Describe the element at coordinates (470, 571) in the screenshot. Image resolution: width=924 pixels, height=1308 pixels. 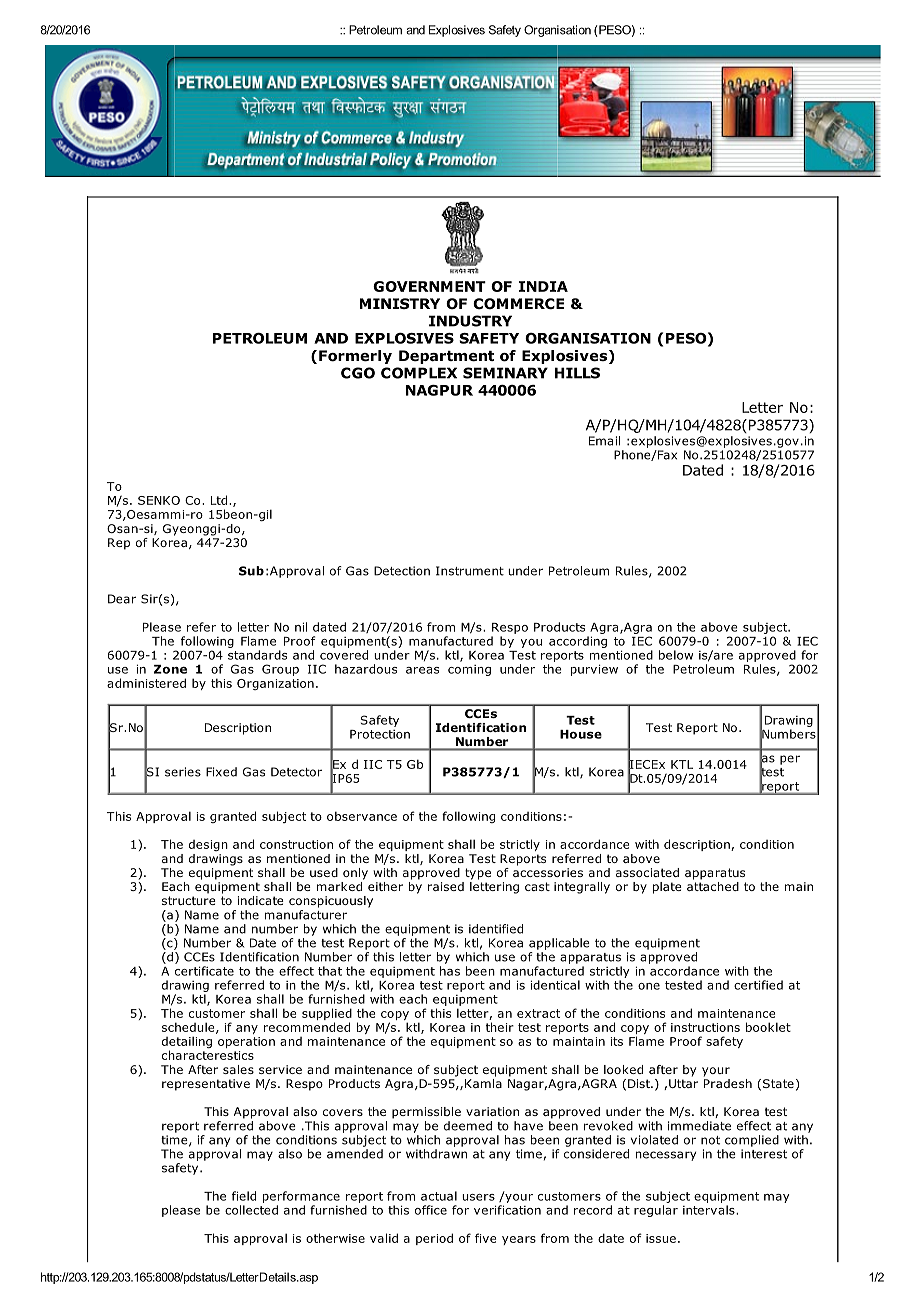
I see `Instrument` at that location.
